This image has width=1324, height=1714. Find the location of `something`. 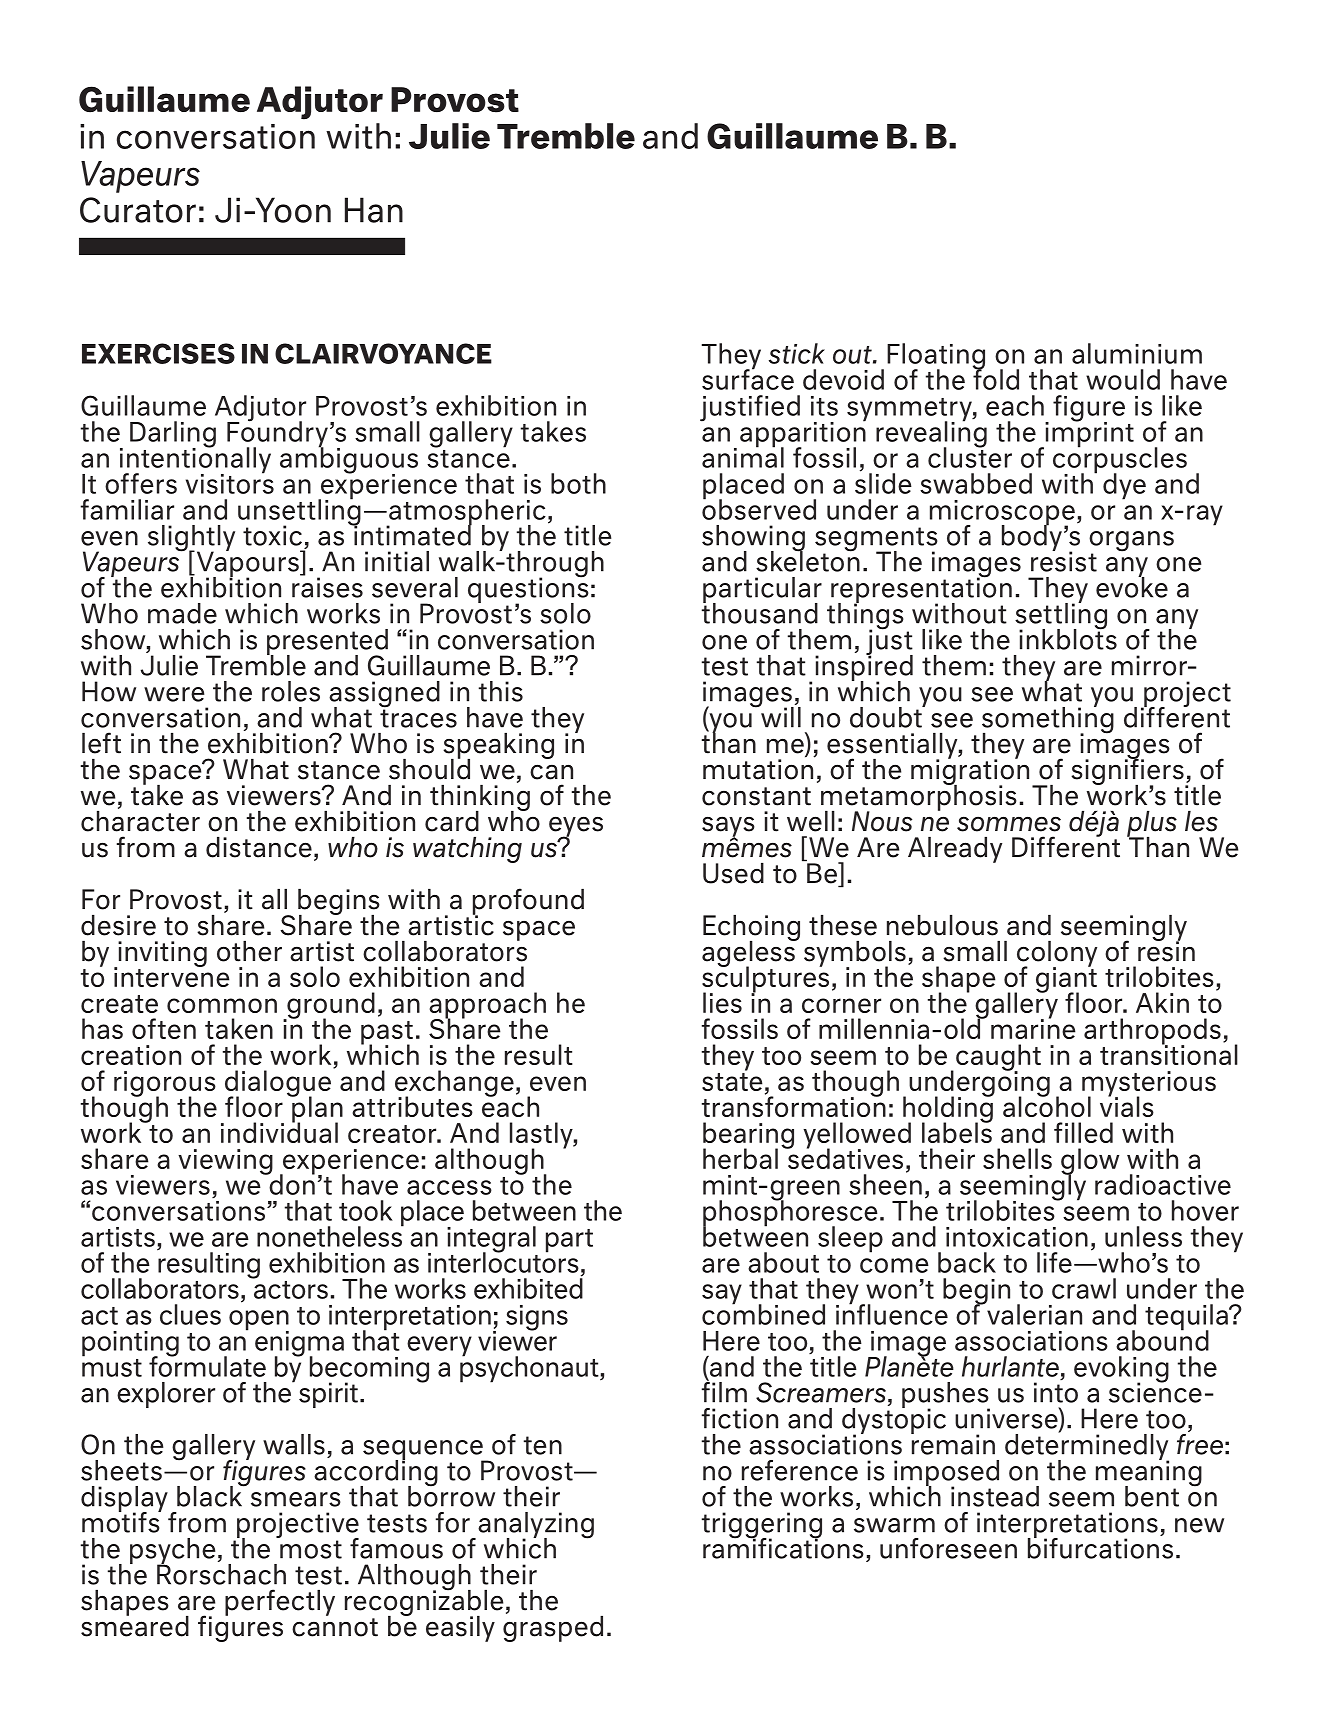

something is located at coordinates (1048, 720).
